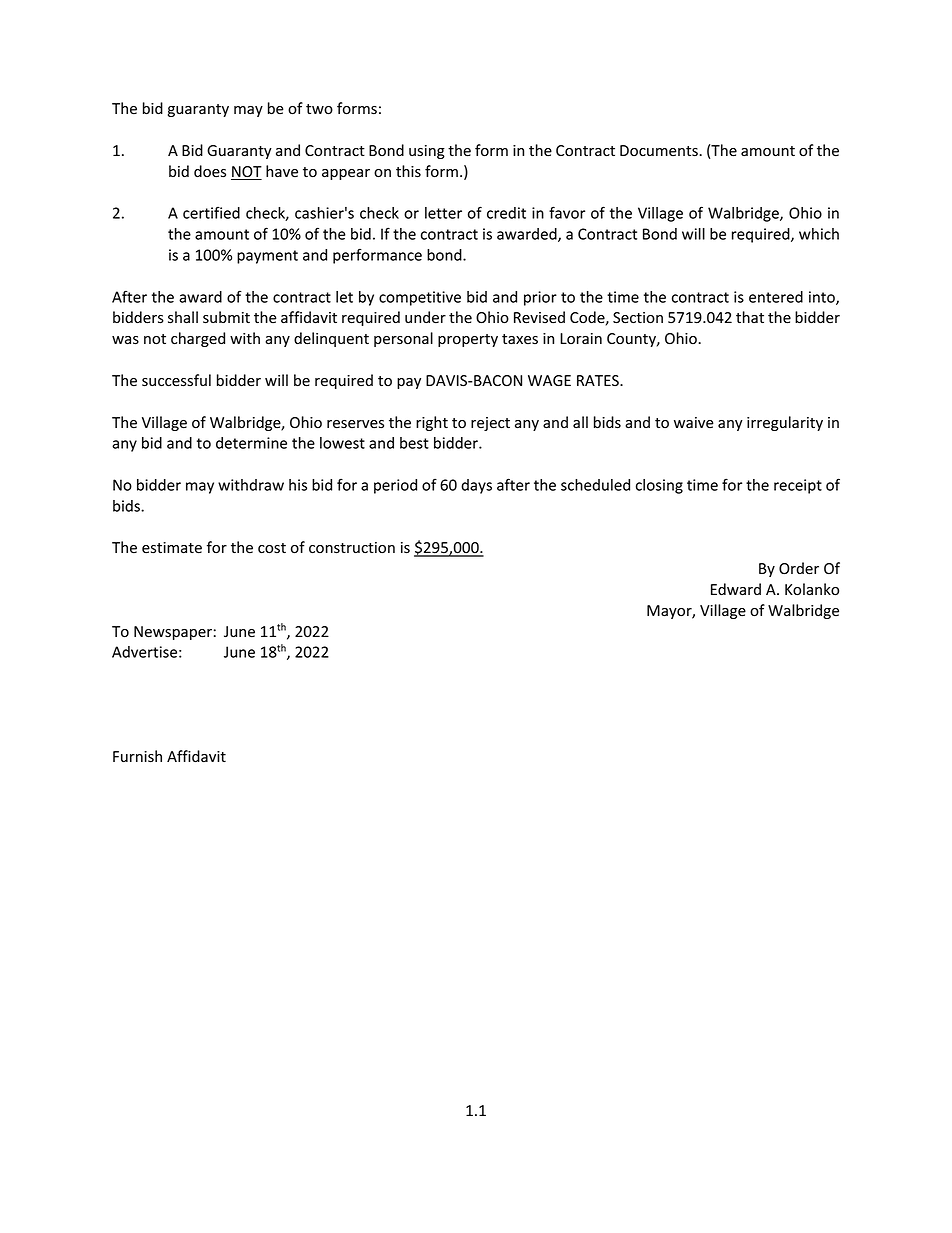 The height and width of the screenshot is (1233, 952). What do you see at coordinates (137, 756) in the screenshot?
I see `Furnish` at bounding box center [137, 756].
